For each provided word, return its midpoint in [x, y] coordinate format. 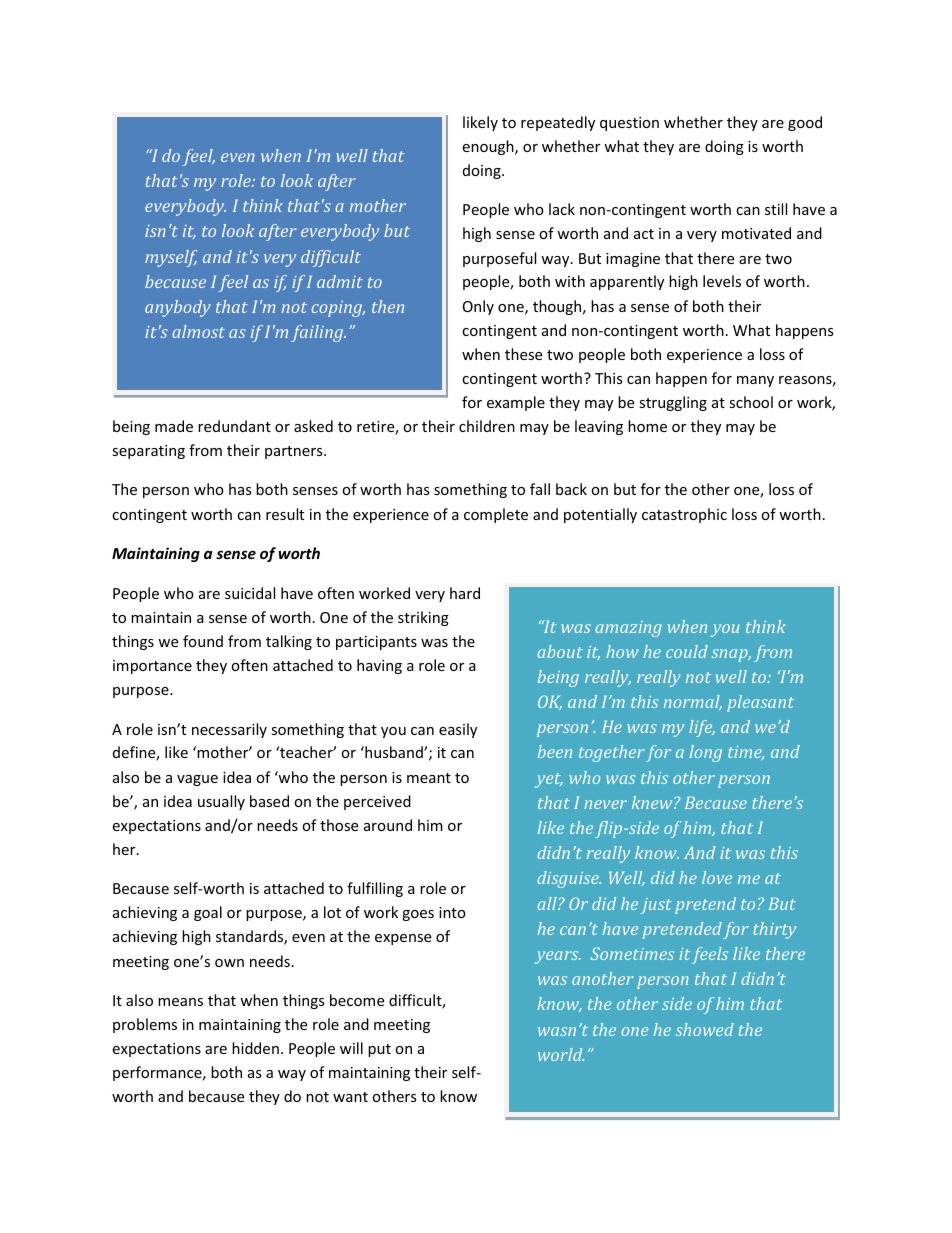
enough [489, 147]
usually [221, 802]
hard [465, 593]
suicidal [250, 593]
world [561, 1054]
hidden [255, 1048]
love [717, 877]
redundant [234, 426]
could [687, 651]
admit [340, 281]
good [805, 123]
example [516, 403]
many [755, 381]
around [388, 825]
